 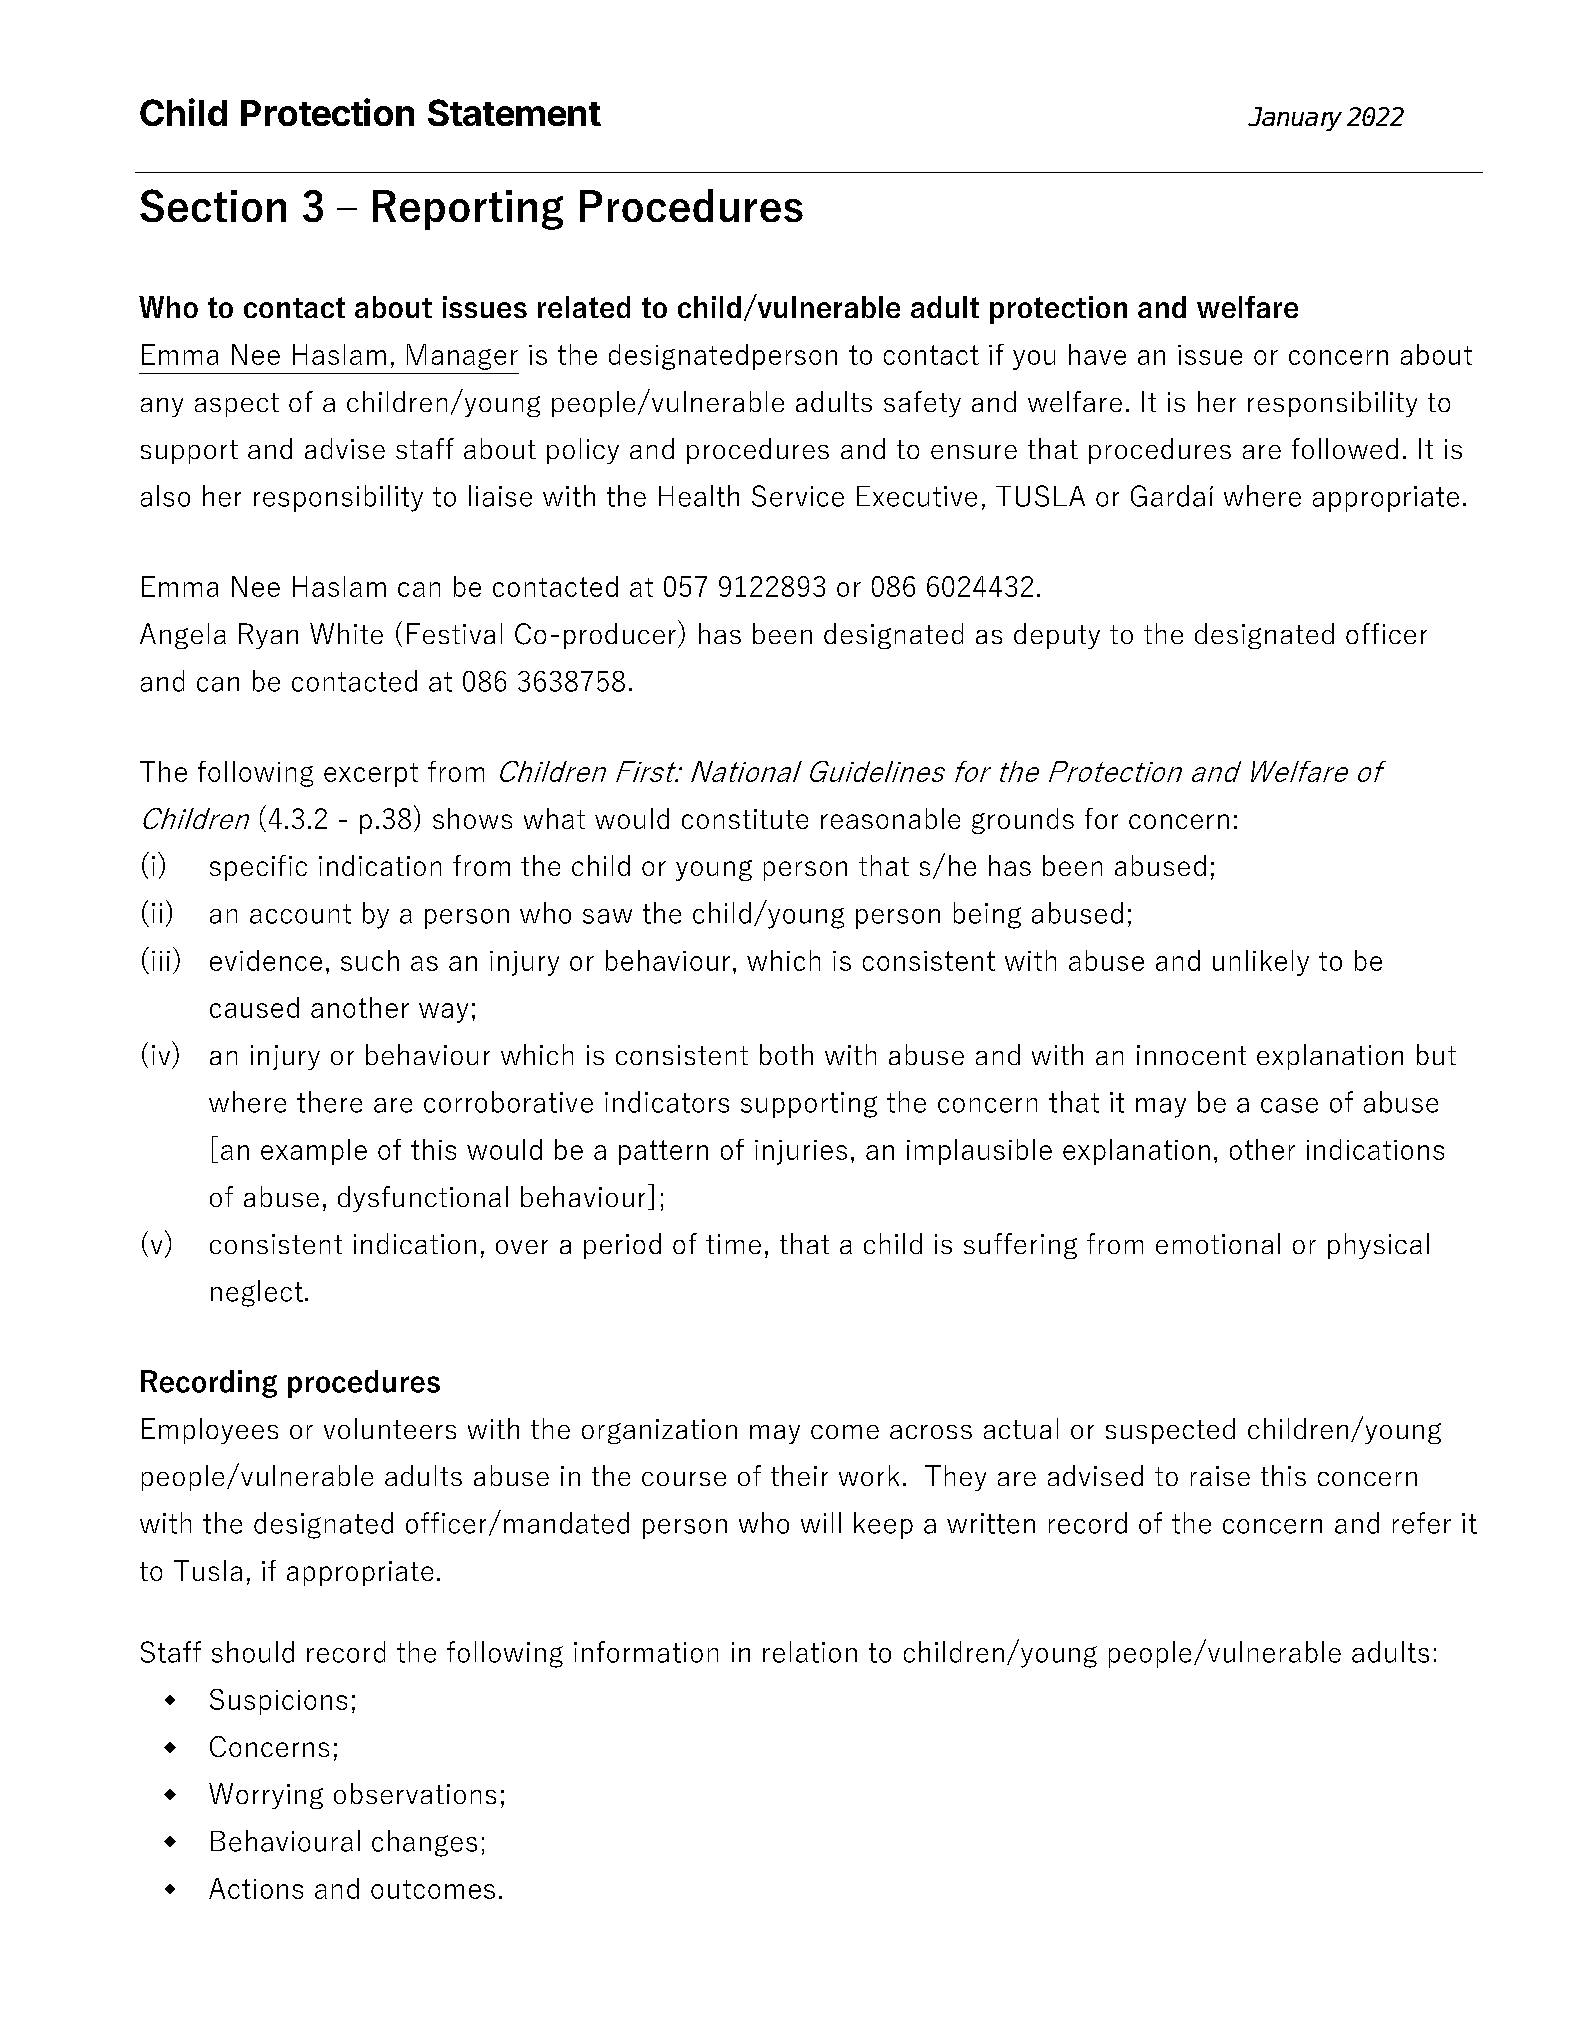 What do you see at coordinates (266, 1796) in the screenshot?
I see `Worrying` at bounding box center [266, 1796].
